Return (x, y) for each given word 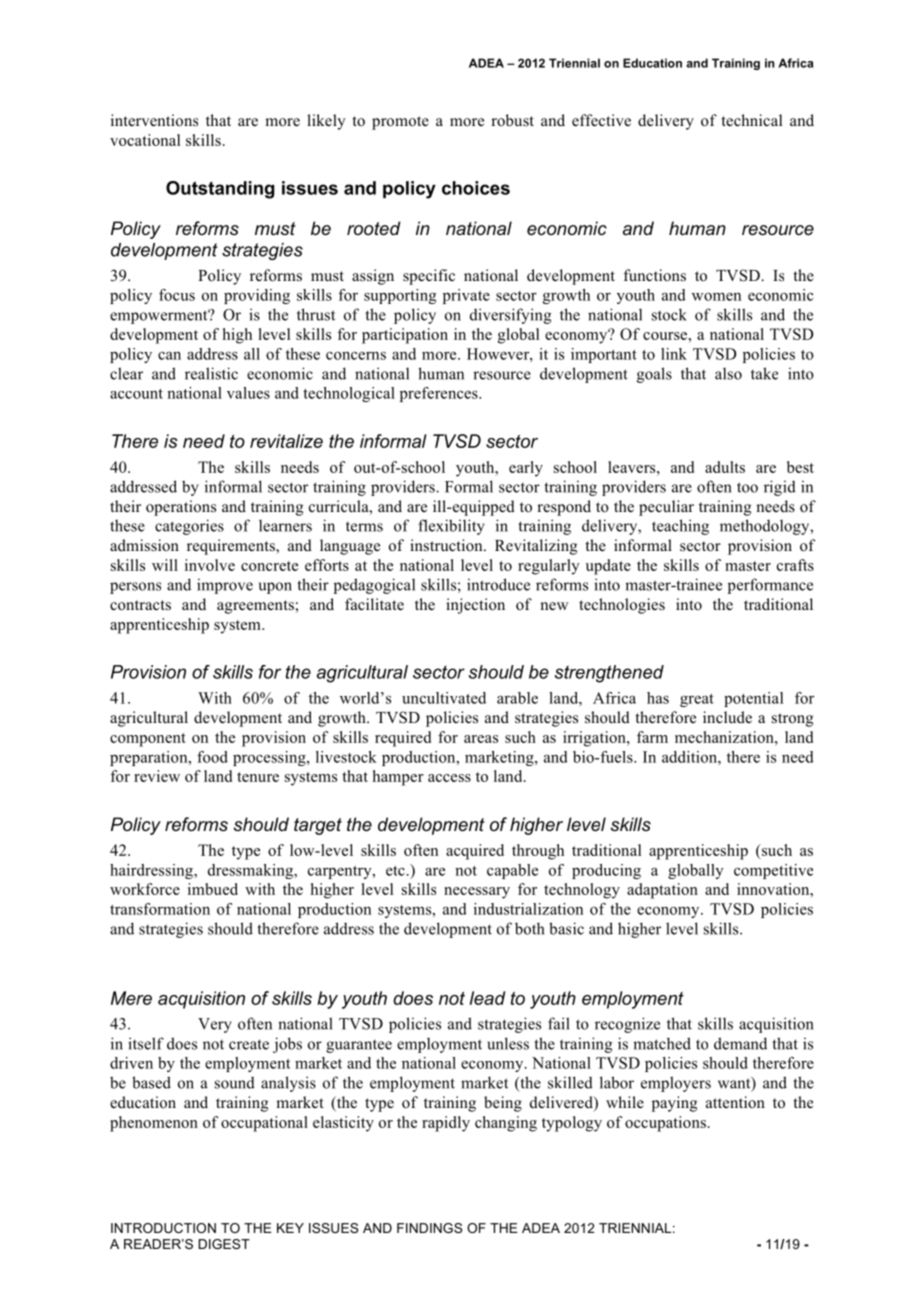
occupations (665, 1124)
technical (751, 120)
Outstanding (220, 190)
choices (476, 188)
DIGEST (224, 1244)
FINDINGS (429, 1228)
